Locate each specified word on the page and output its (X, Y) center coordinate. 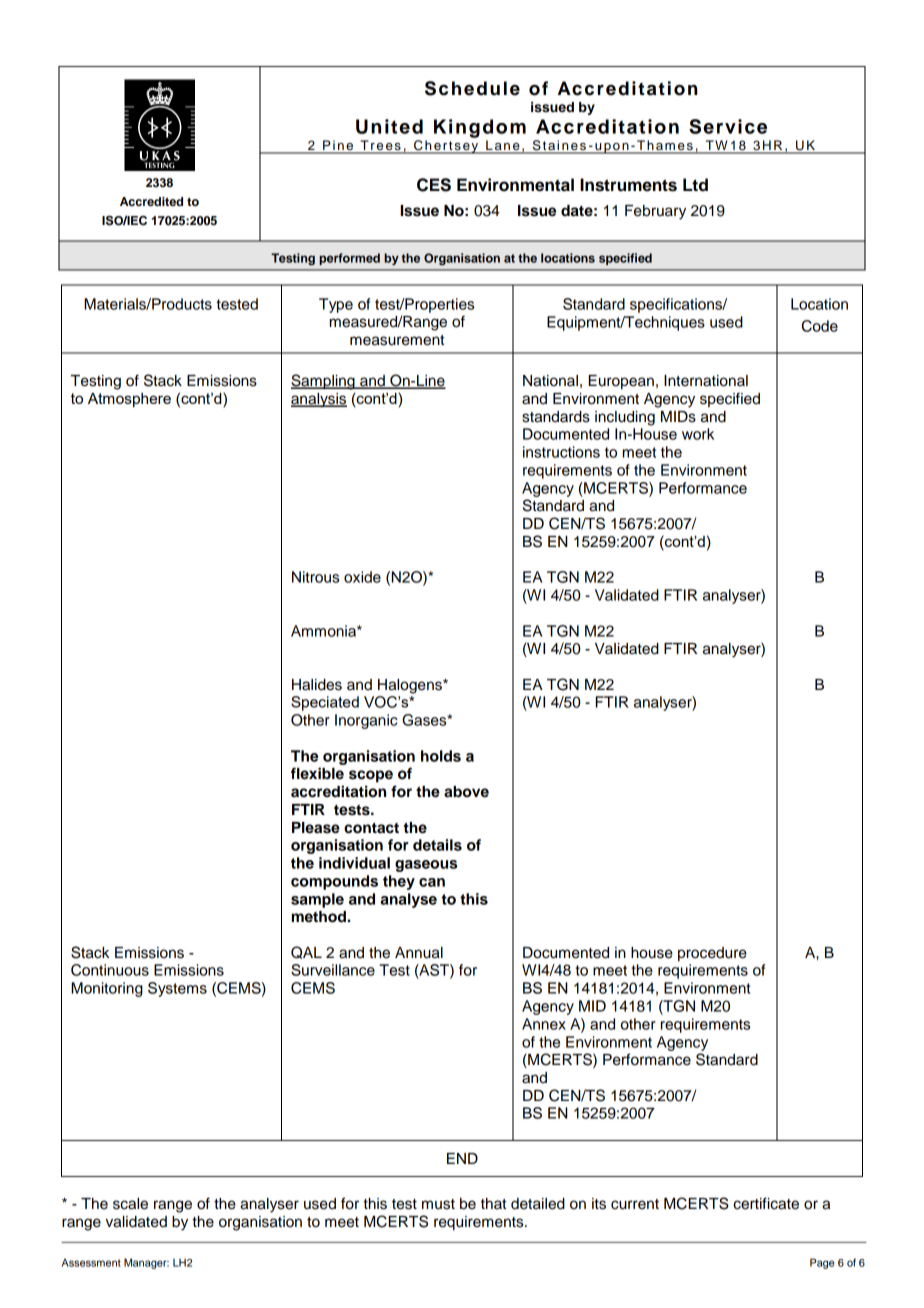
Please (316, 828)
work (698, 434)
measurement (397, 340)
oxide (362, 577)
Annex (544, 1024)
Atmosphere (129, 400)
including (625, 418)
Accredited (151, 201)
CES (434, 185)
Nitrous (315, 577)
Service (728, 126)
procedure (712, 954)
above (466, 792)
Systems (177, 989)
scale (130, 1204)
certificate (766, 1203)
